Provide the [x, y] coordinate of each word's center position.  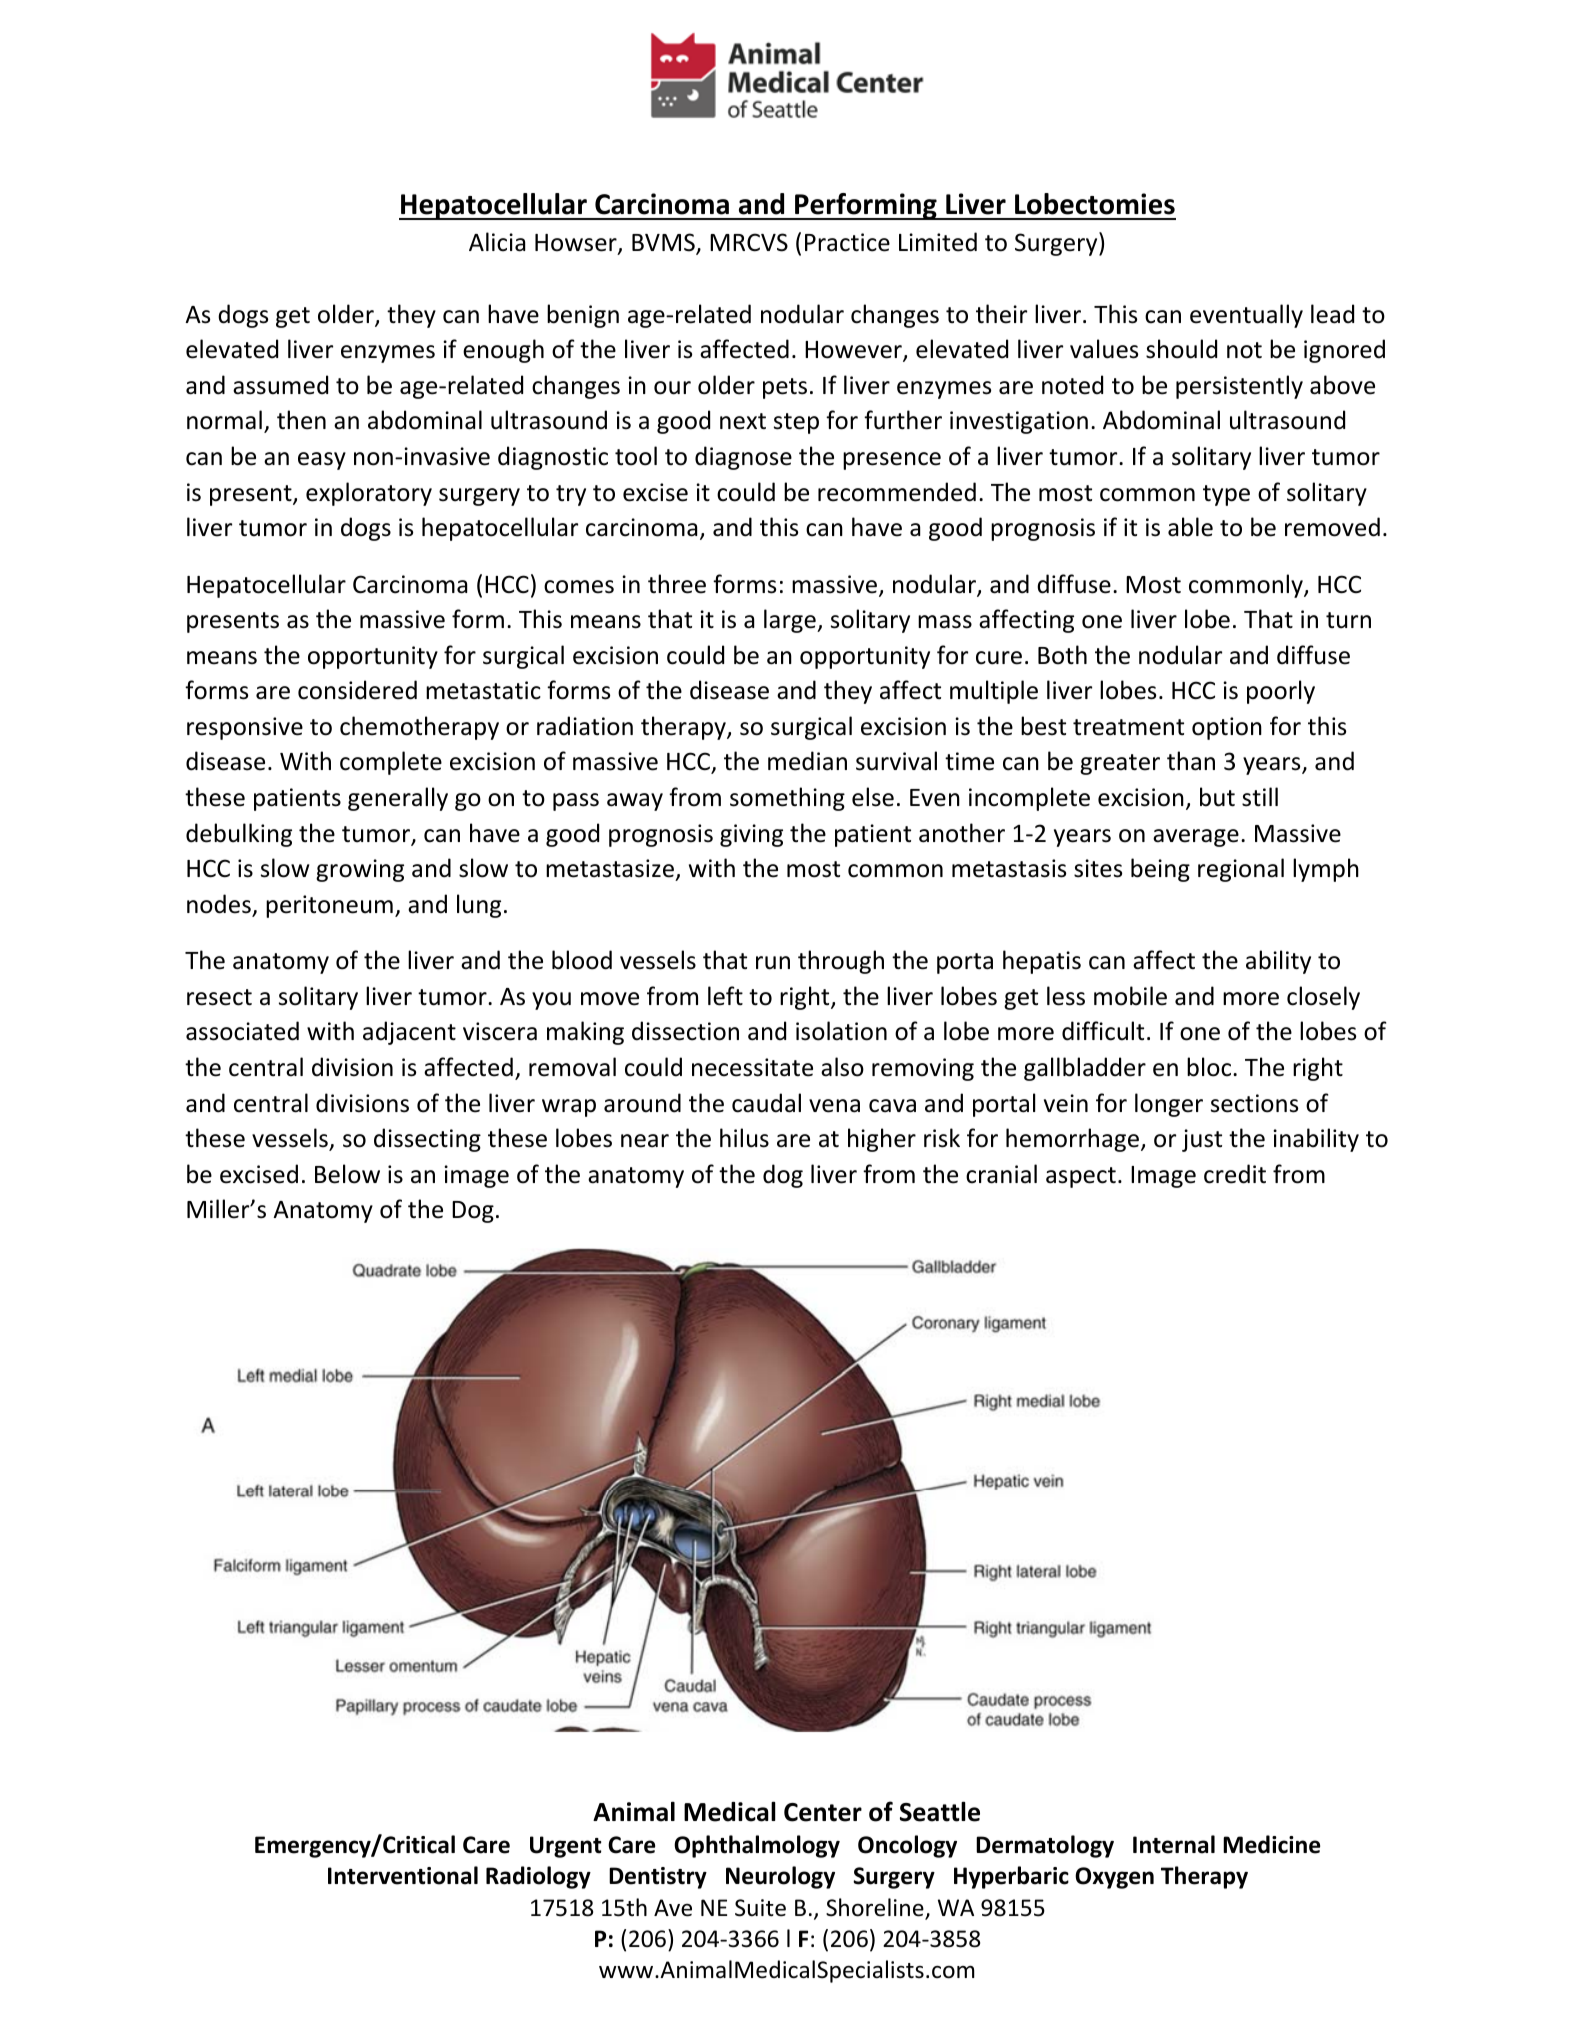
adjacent [409, 1033]
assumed [280, 385]
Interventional [403, 1875]
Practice [847, 242]
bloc [1210, 1067]
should [1181, 349]
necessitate [752, 1067]
